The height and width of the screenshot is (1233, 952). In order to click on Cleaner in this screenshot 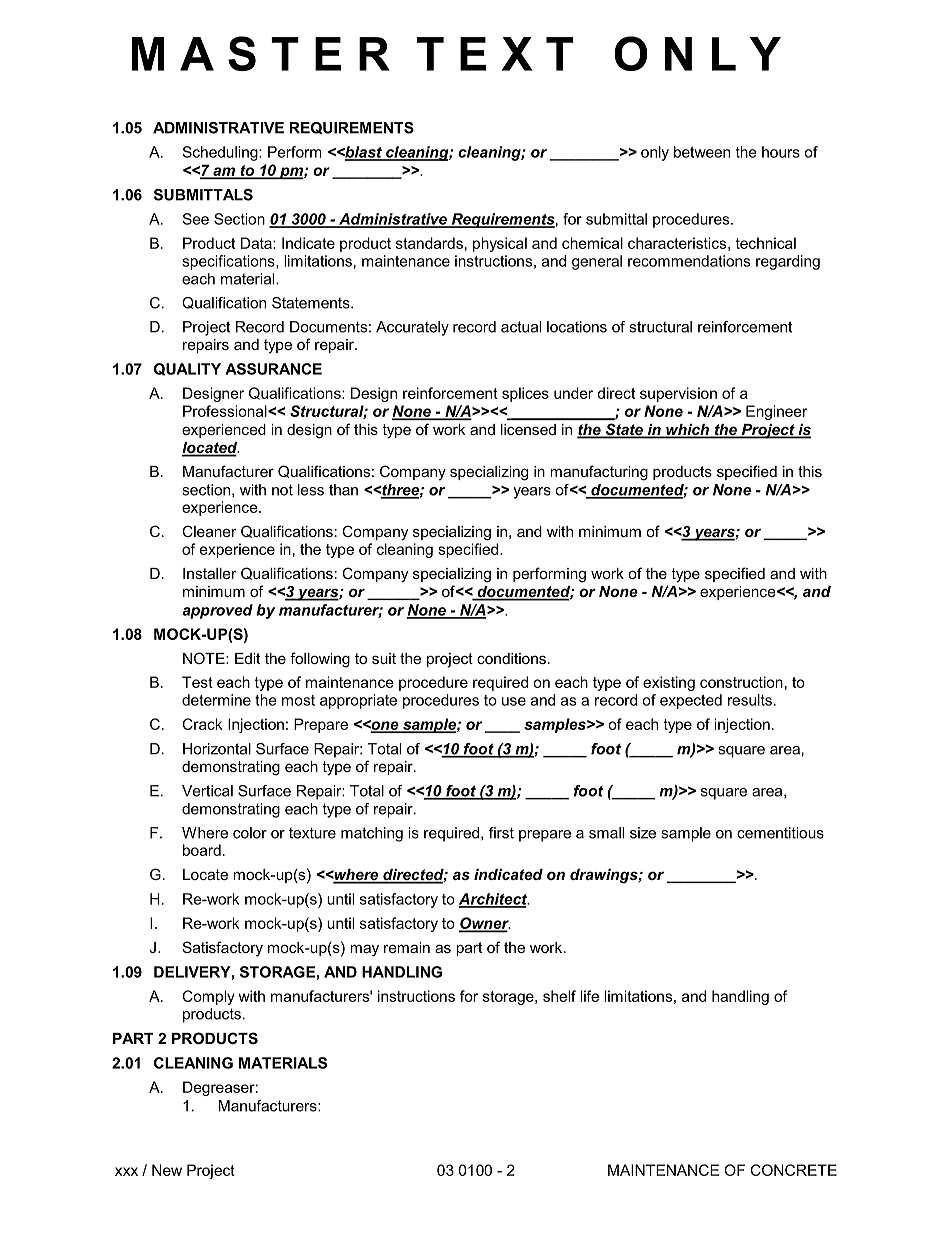, I will do `click(209, 531)`.
